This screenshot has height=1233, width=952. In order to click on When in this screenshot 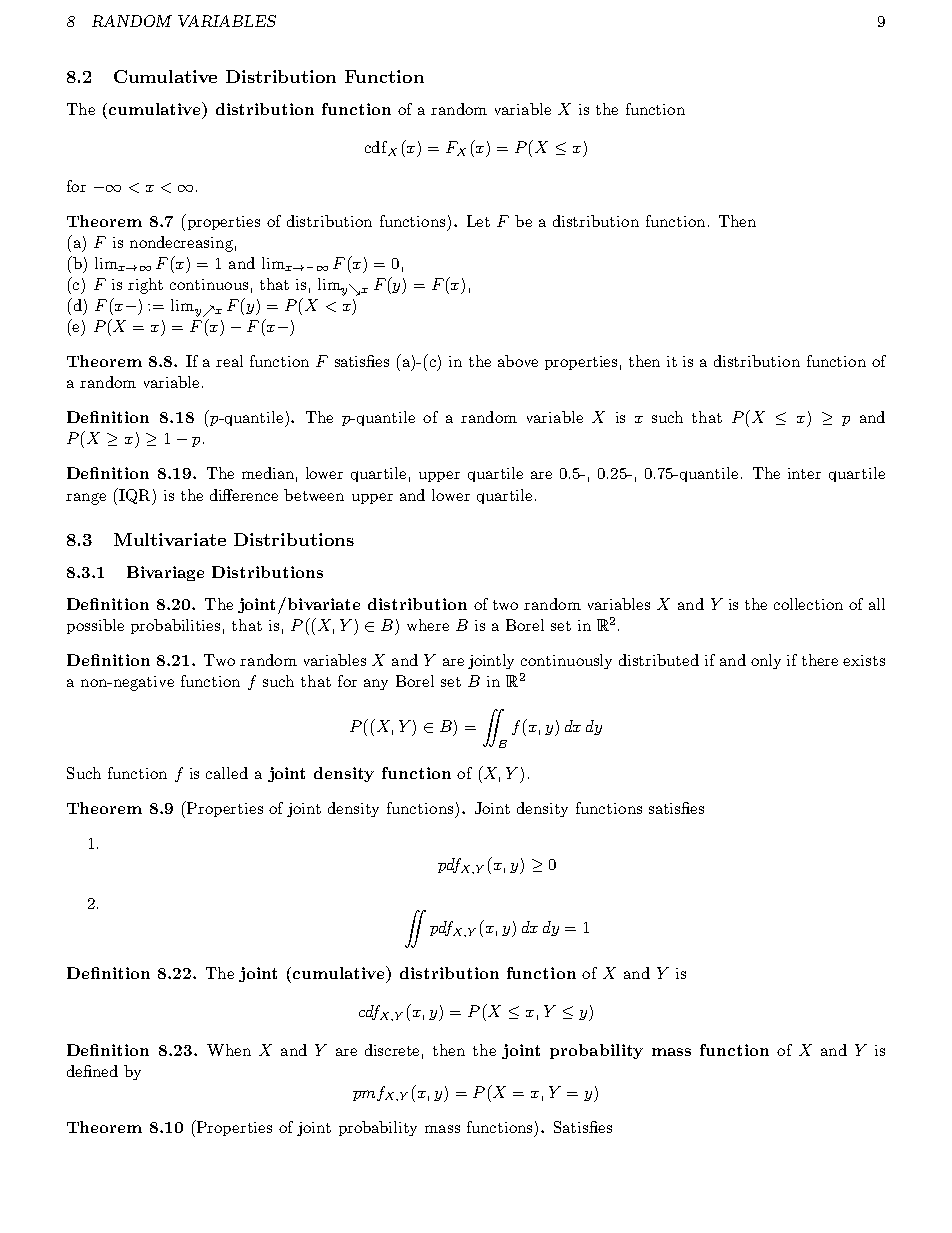, I will do `click(229, 1050)`.
